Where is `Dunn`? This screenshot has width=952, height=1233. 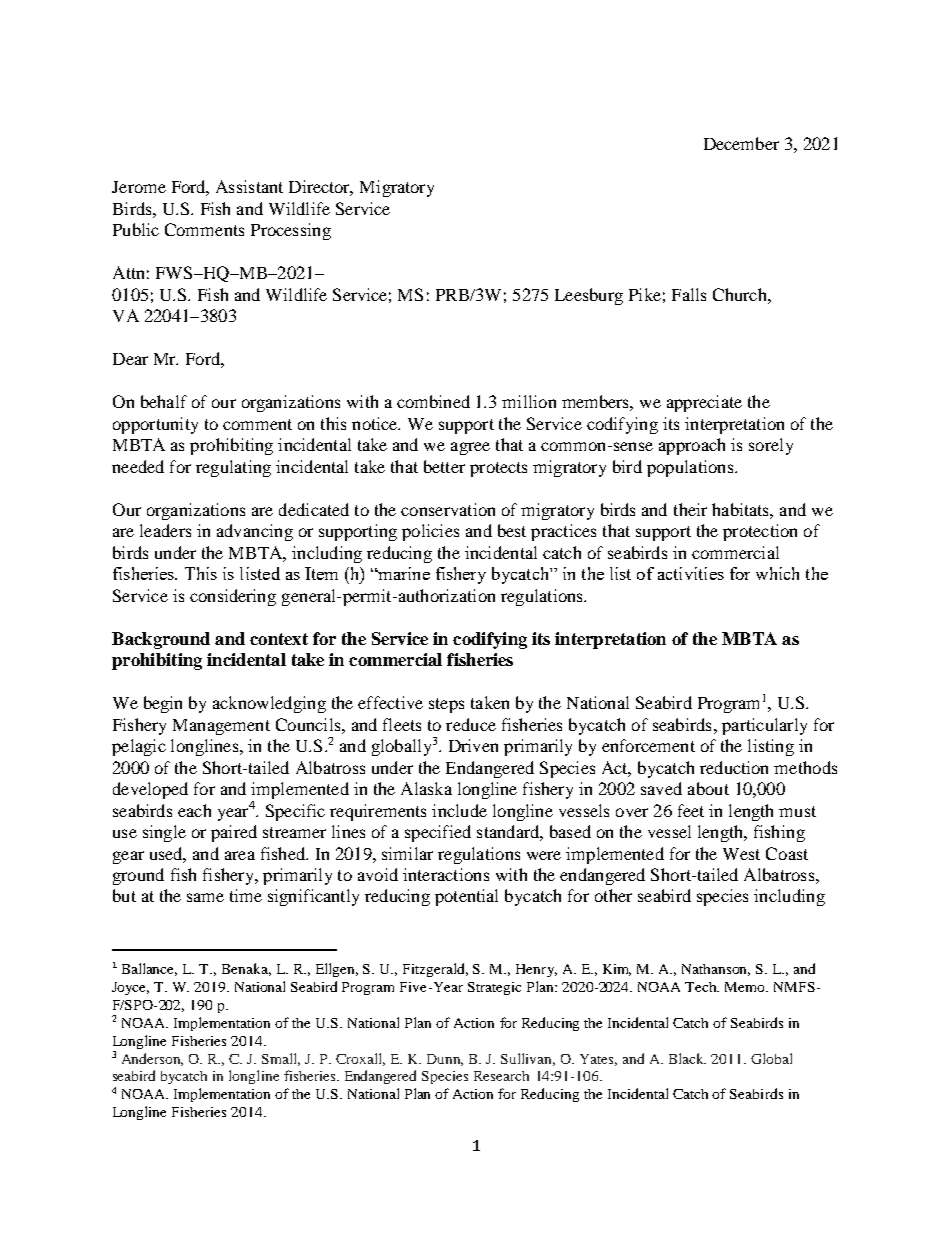
Dunn is located at coordinates (445, 1060).
